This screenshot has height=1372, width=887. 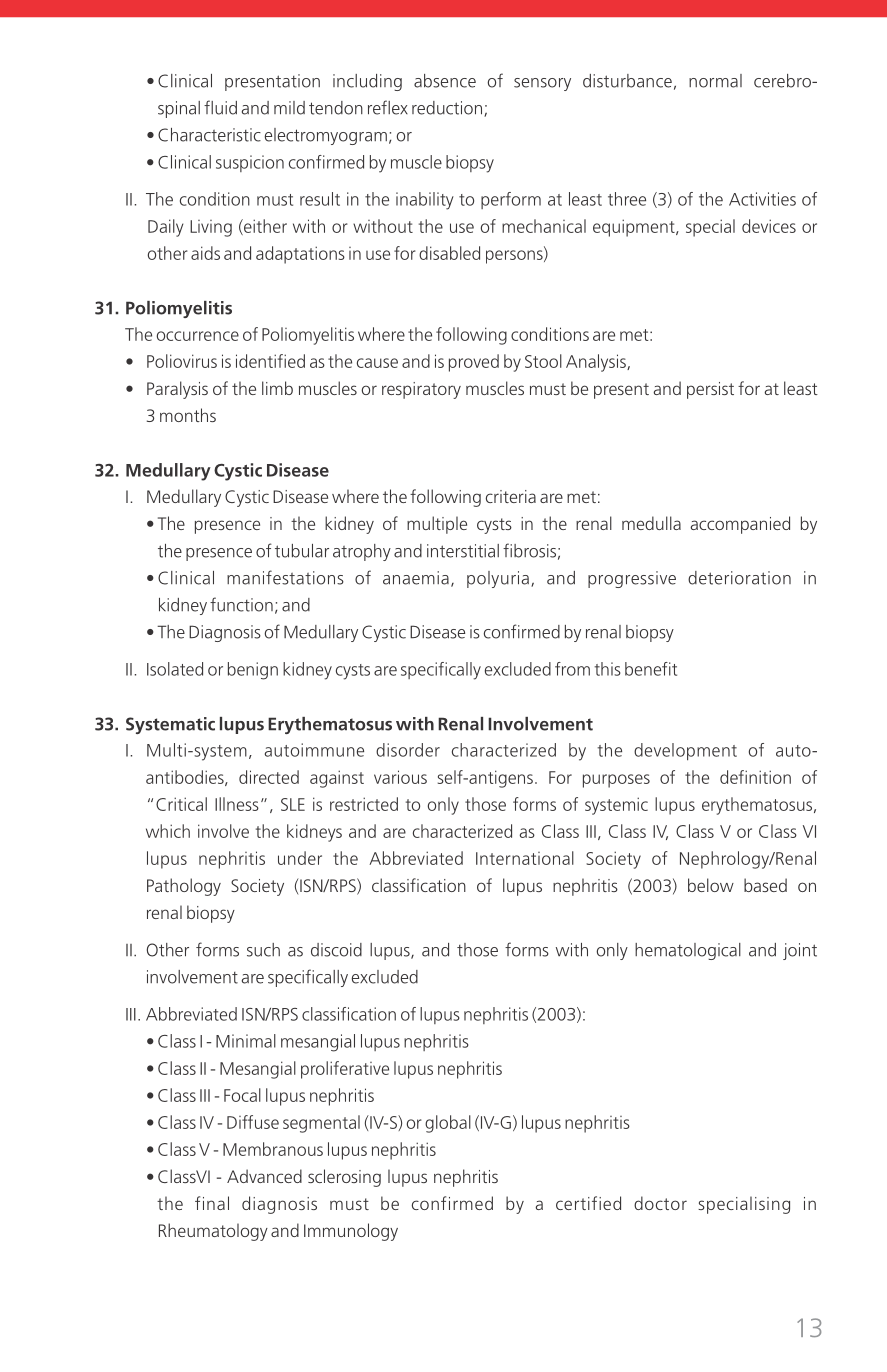 I want to click on International, so click(x=525, y=858).
